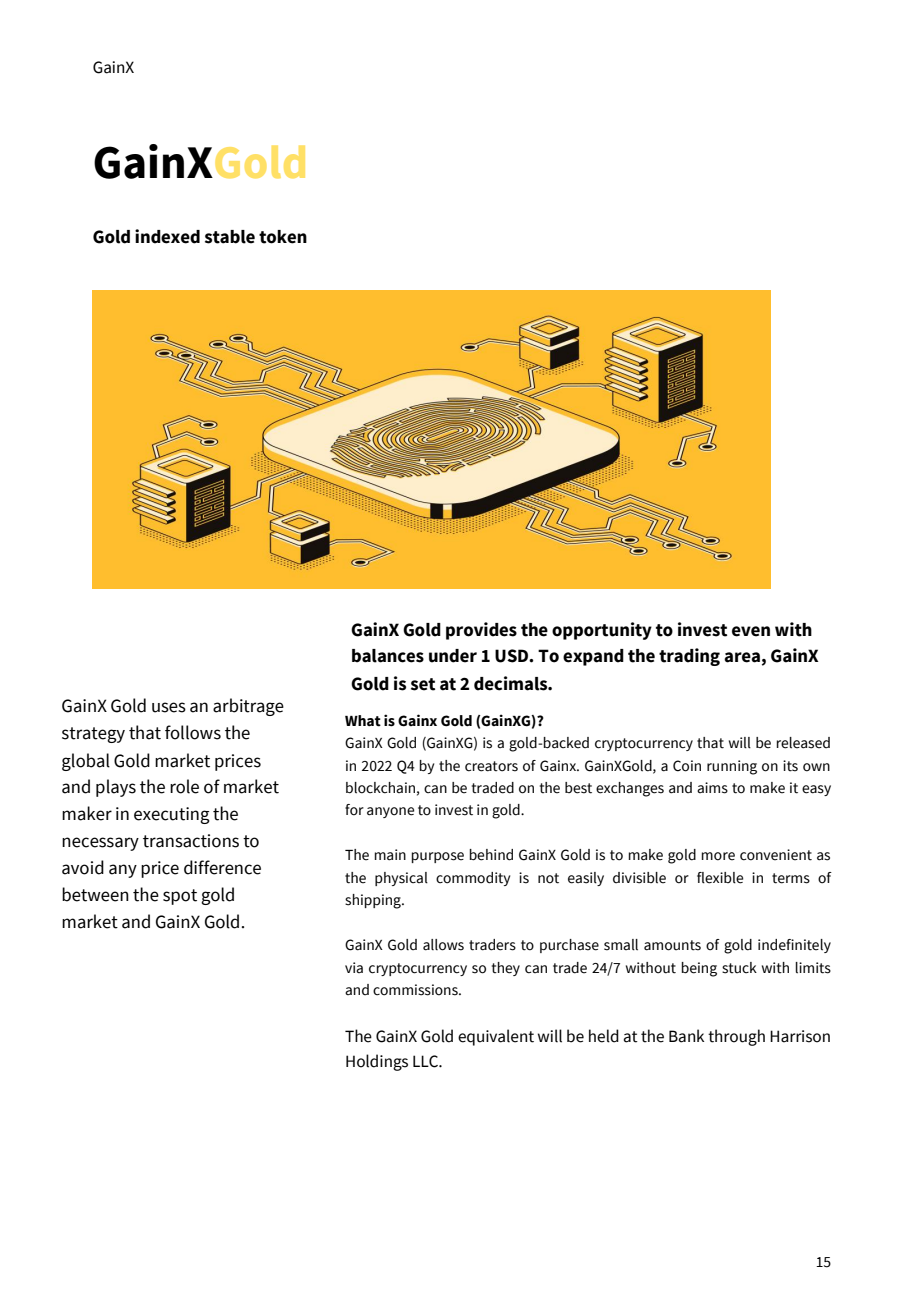  Describe the element at coordinates (720, 878) in the screenshot. I see `flexible` at that location.
